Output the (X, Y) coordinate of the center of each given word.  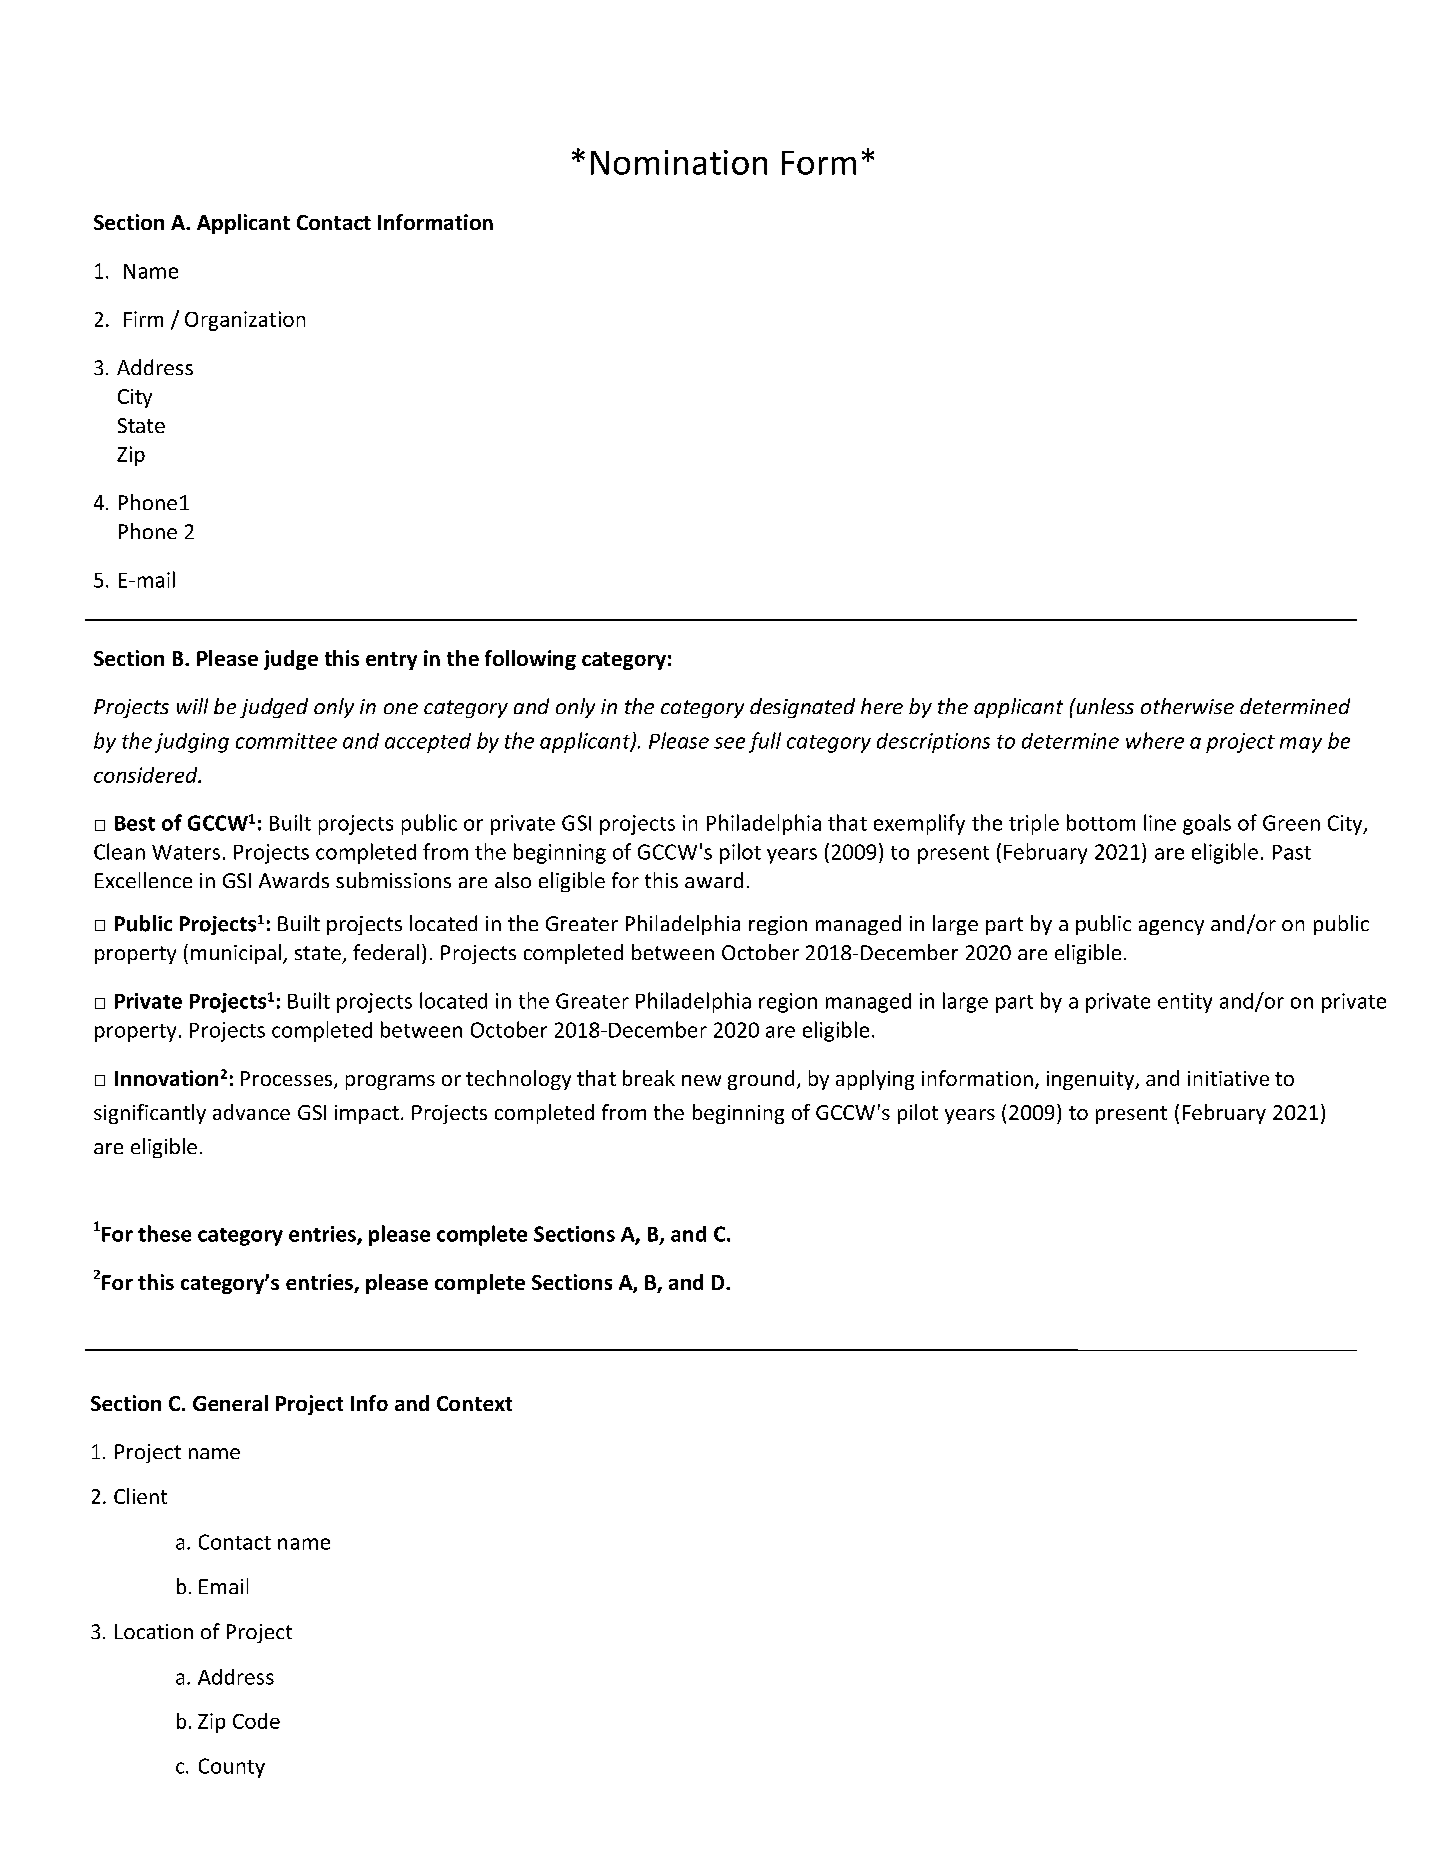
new (701, 1080)
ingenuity (1092, 1080)
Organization (245, 321)
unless (1104, 706)
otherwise (1187, 706)
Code (256, 1721)
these (164, 1233)
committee (286, 741)
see (729, 743)
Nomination (679, 162)
